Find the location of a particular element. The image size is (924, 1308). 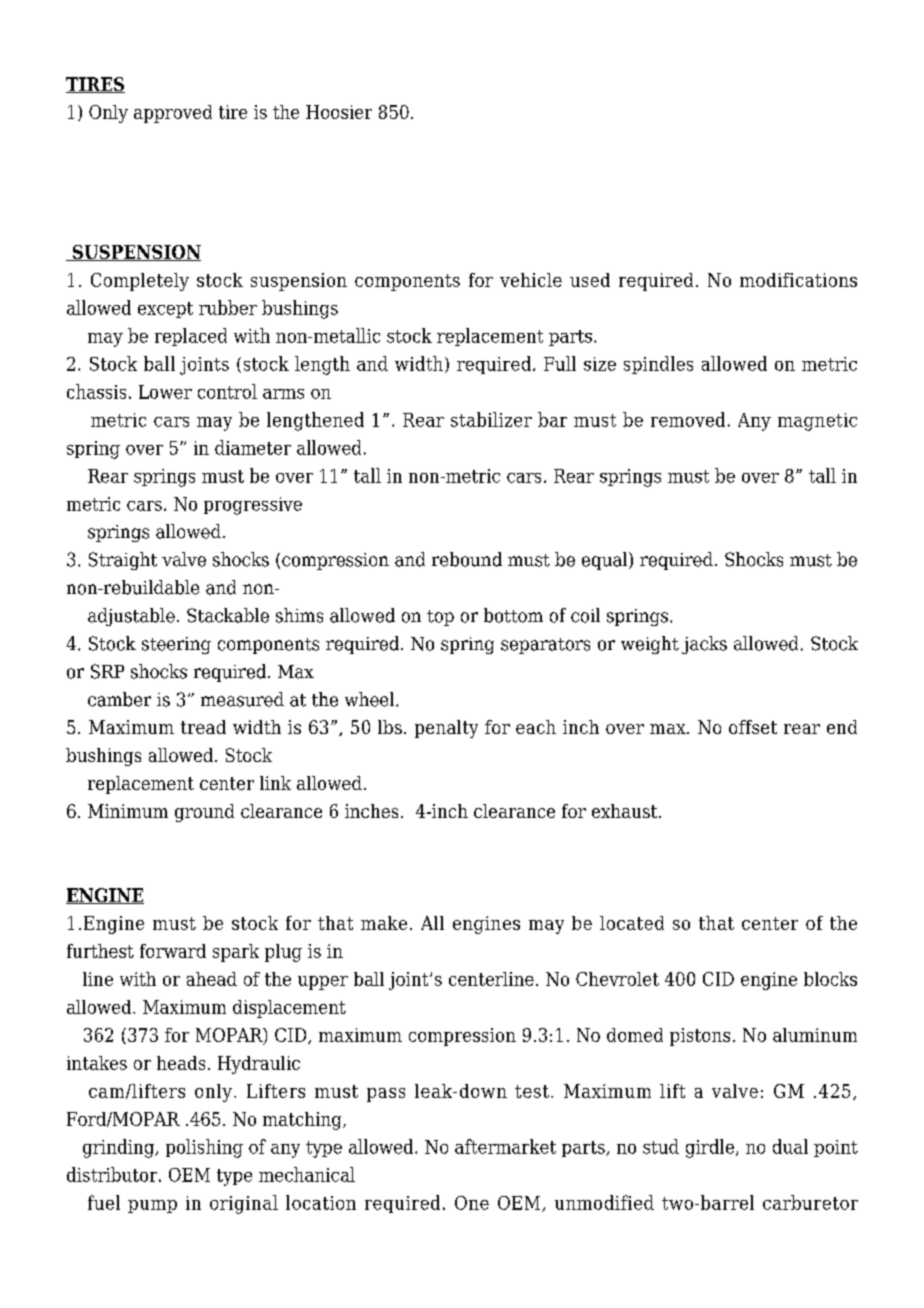

approved is located at coordinates (173, 114).
